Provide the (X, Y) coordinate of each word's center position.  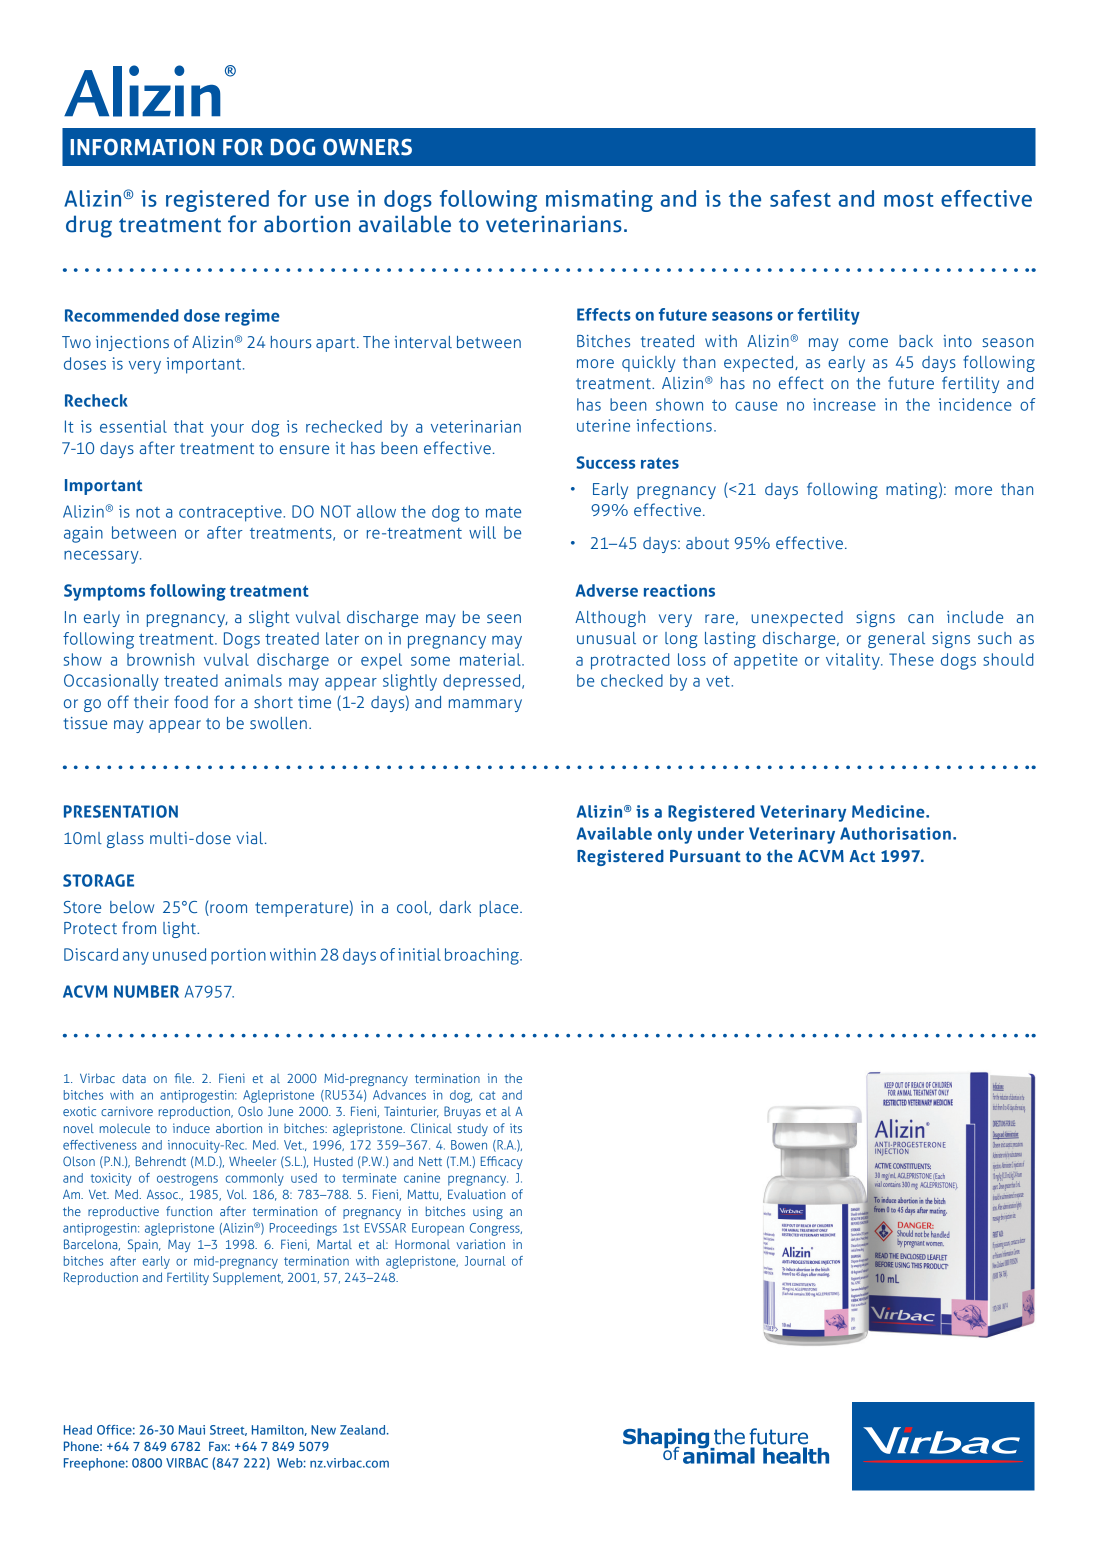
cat (487, 1095)
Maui (191, 1430)
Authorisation (895, 833)
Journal (485, 1261)
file (184, 1078)
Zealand (364, 1430)
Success (605, 462)
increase (844, 404)
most (909, 200)
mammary (485, 705)
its (516, 1128)
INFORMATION (142, 147)
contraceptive (231, 513)
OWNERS (367, 147)
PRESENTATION (121, 811)
